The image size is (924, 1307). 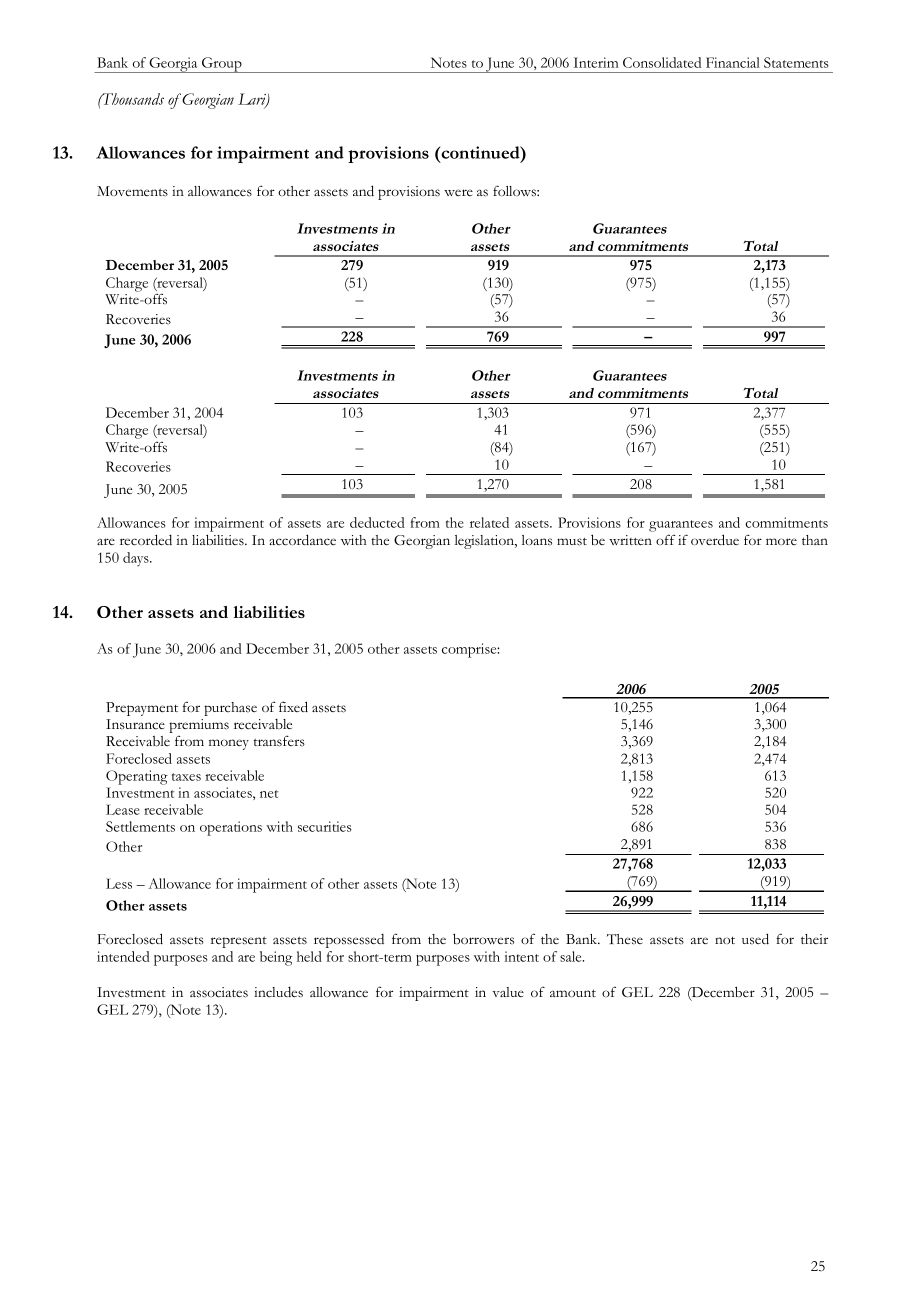 What do you see at coordinates (489, 522) in the screenshot?
I see `related` at bounding box center [489, 522].
